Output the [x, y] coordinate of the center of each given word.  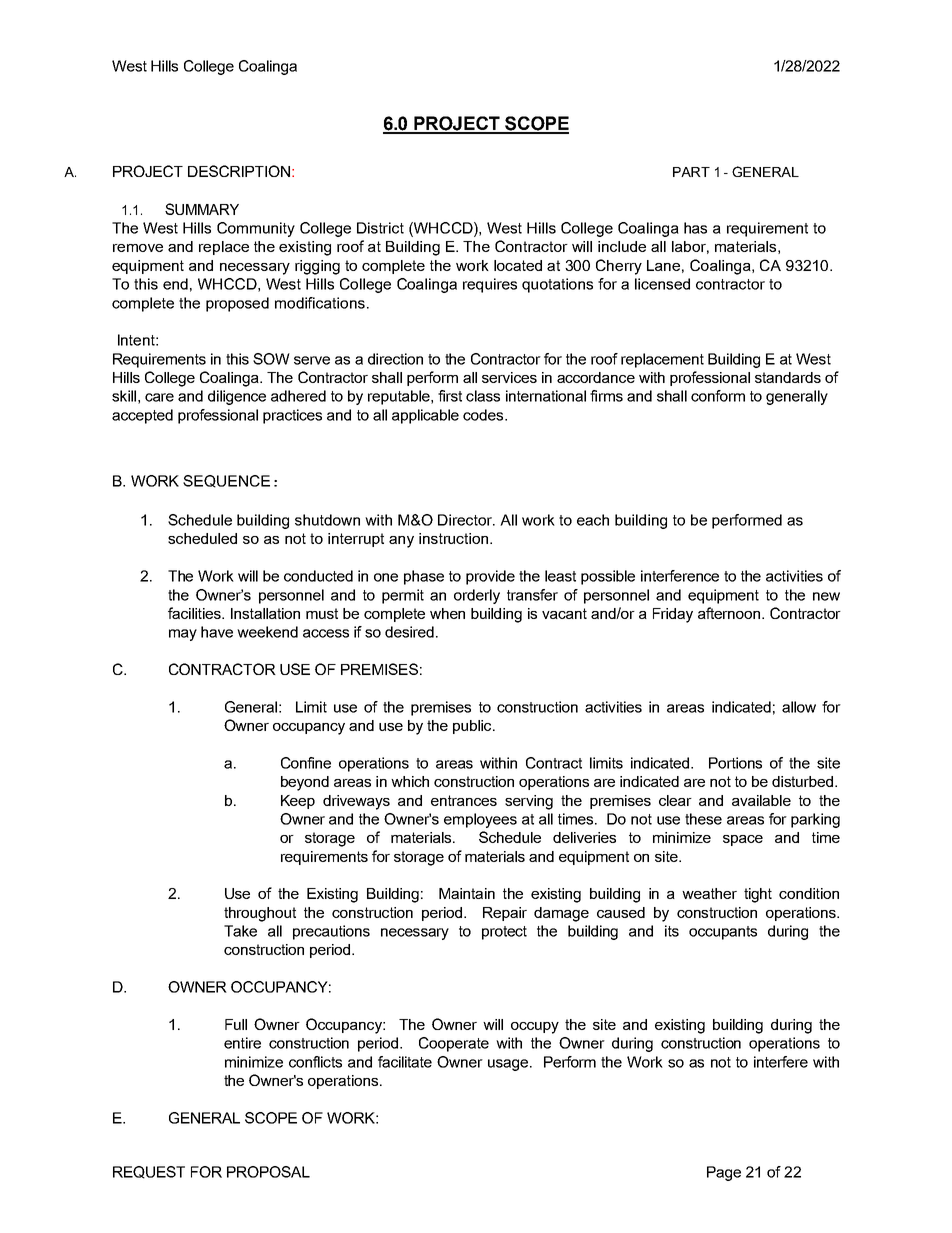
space [743, 840]
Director [466, 520]
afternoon [730, 613]
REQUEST [149, 1172]
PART [691, 172]
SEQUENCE [226, 481]
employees [480, 820]
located [518, 265]
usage [509, 1065]
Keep [298, 802]
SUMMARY [202, 209]
